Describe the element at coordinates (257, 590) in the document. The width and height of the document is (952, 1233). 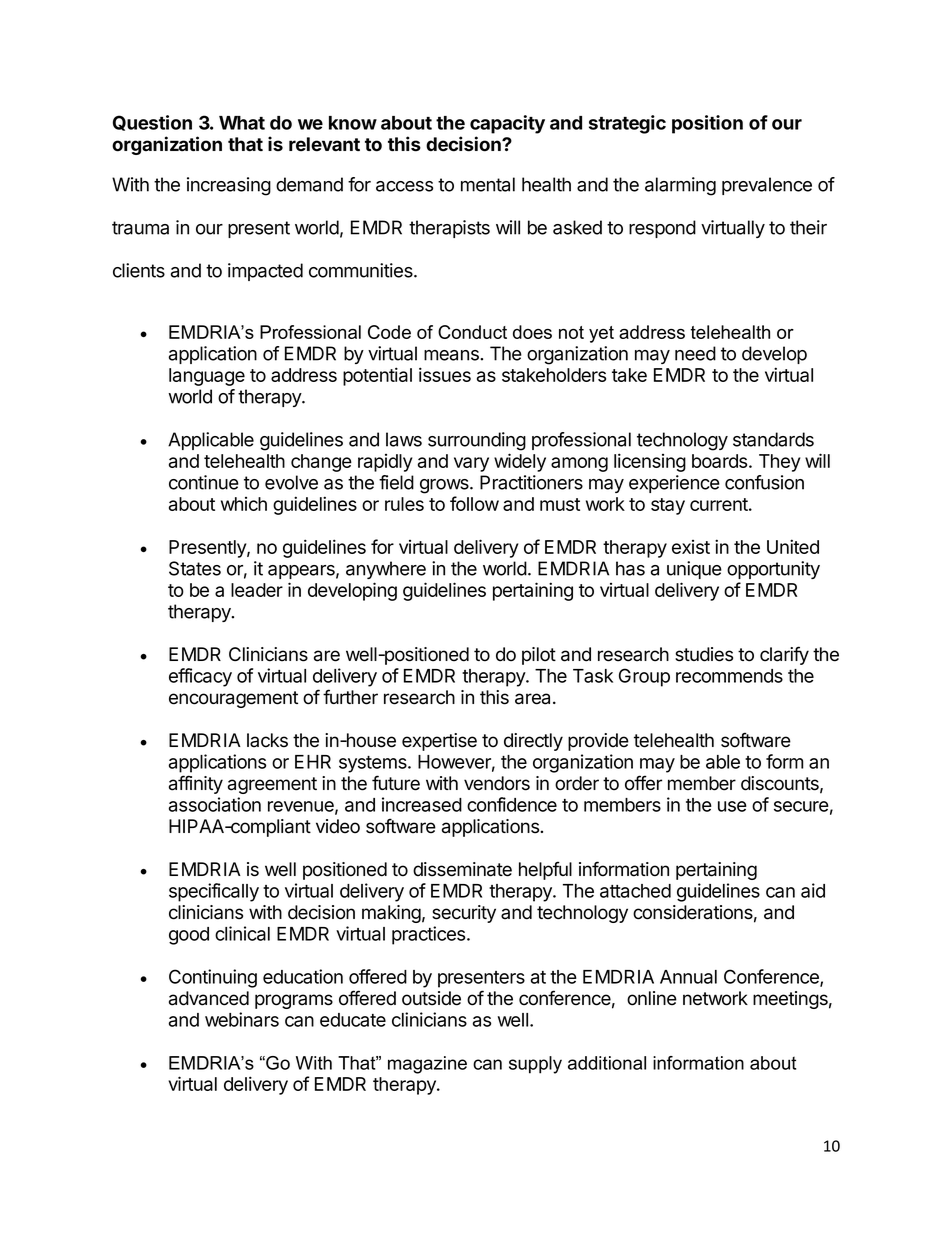
I see `leader` at that location.
